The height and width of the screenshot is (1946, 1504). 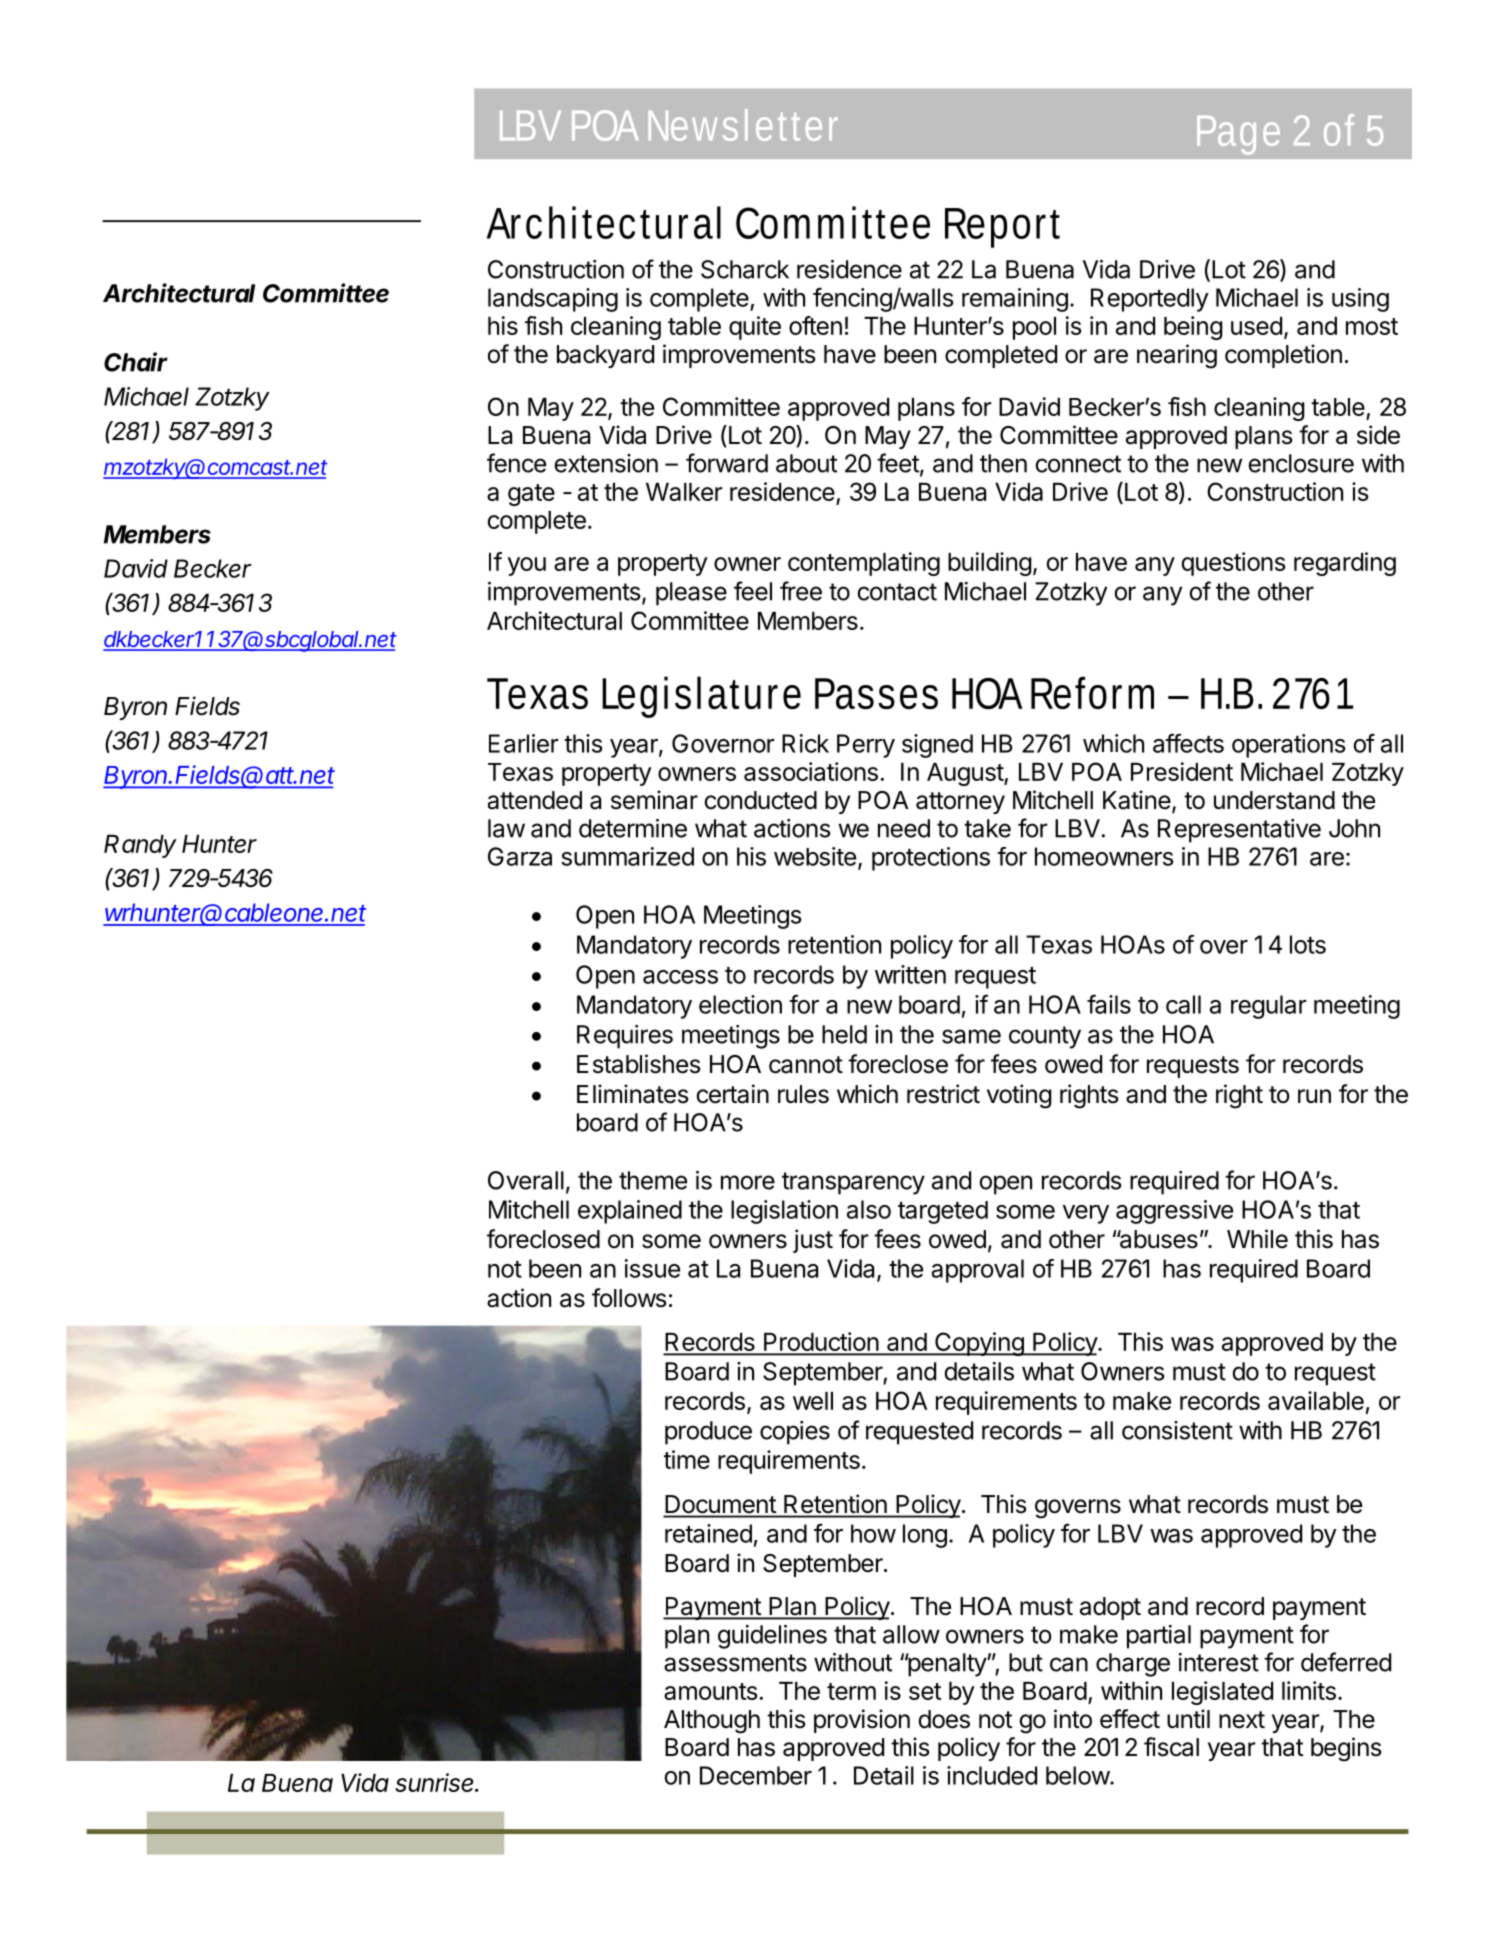 What do you see at coordinates (140, 846) in the screenshot?
I see `Randy` at bounding box center [140, 846].
